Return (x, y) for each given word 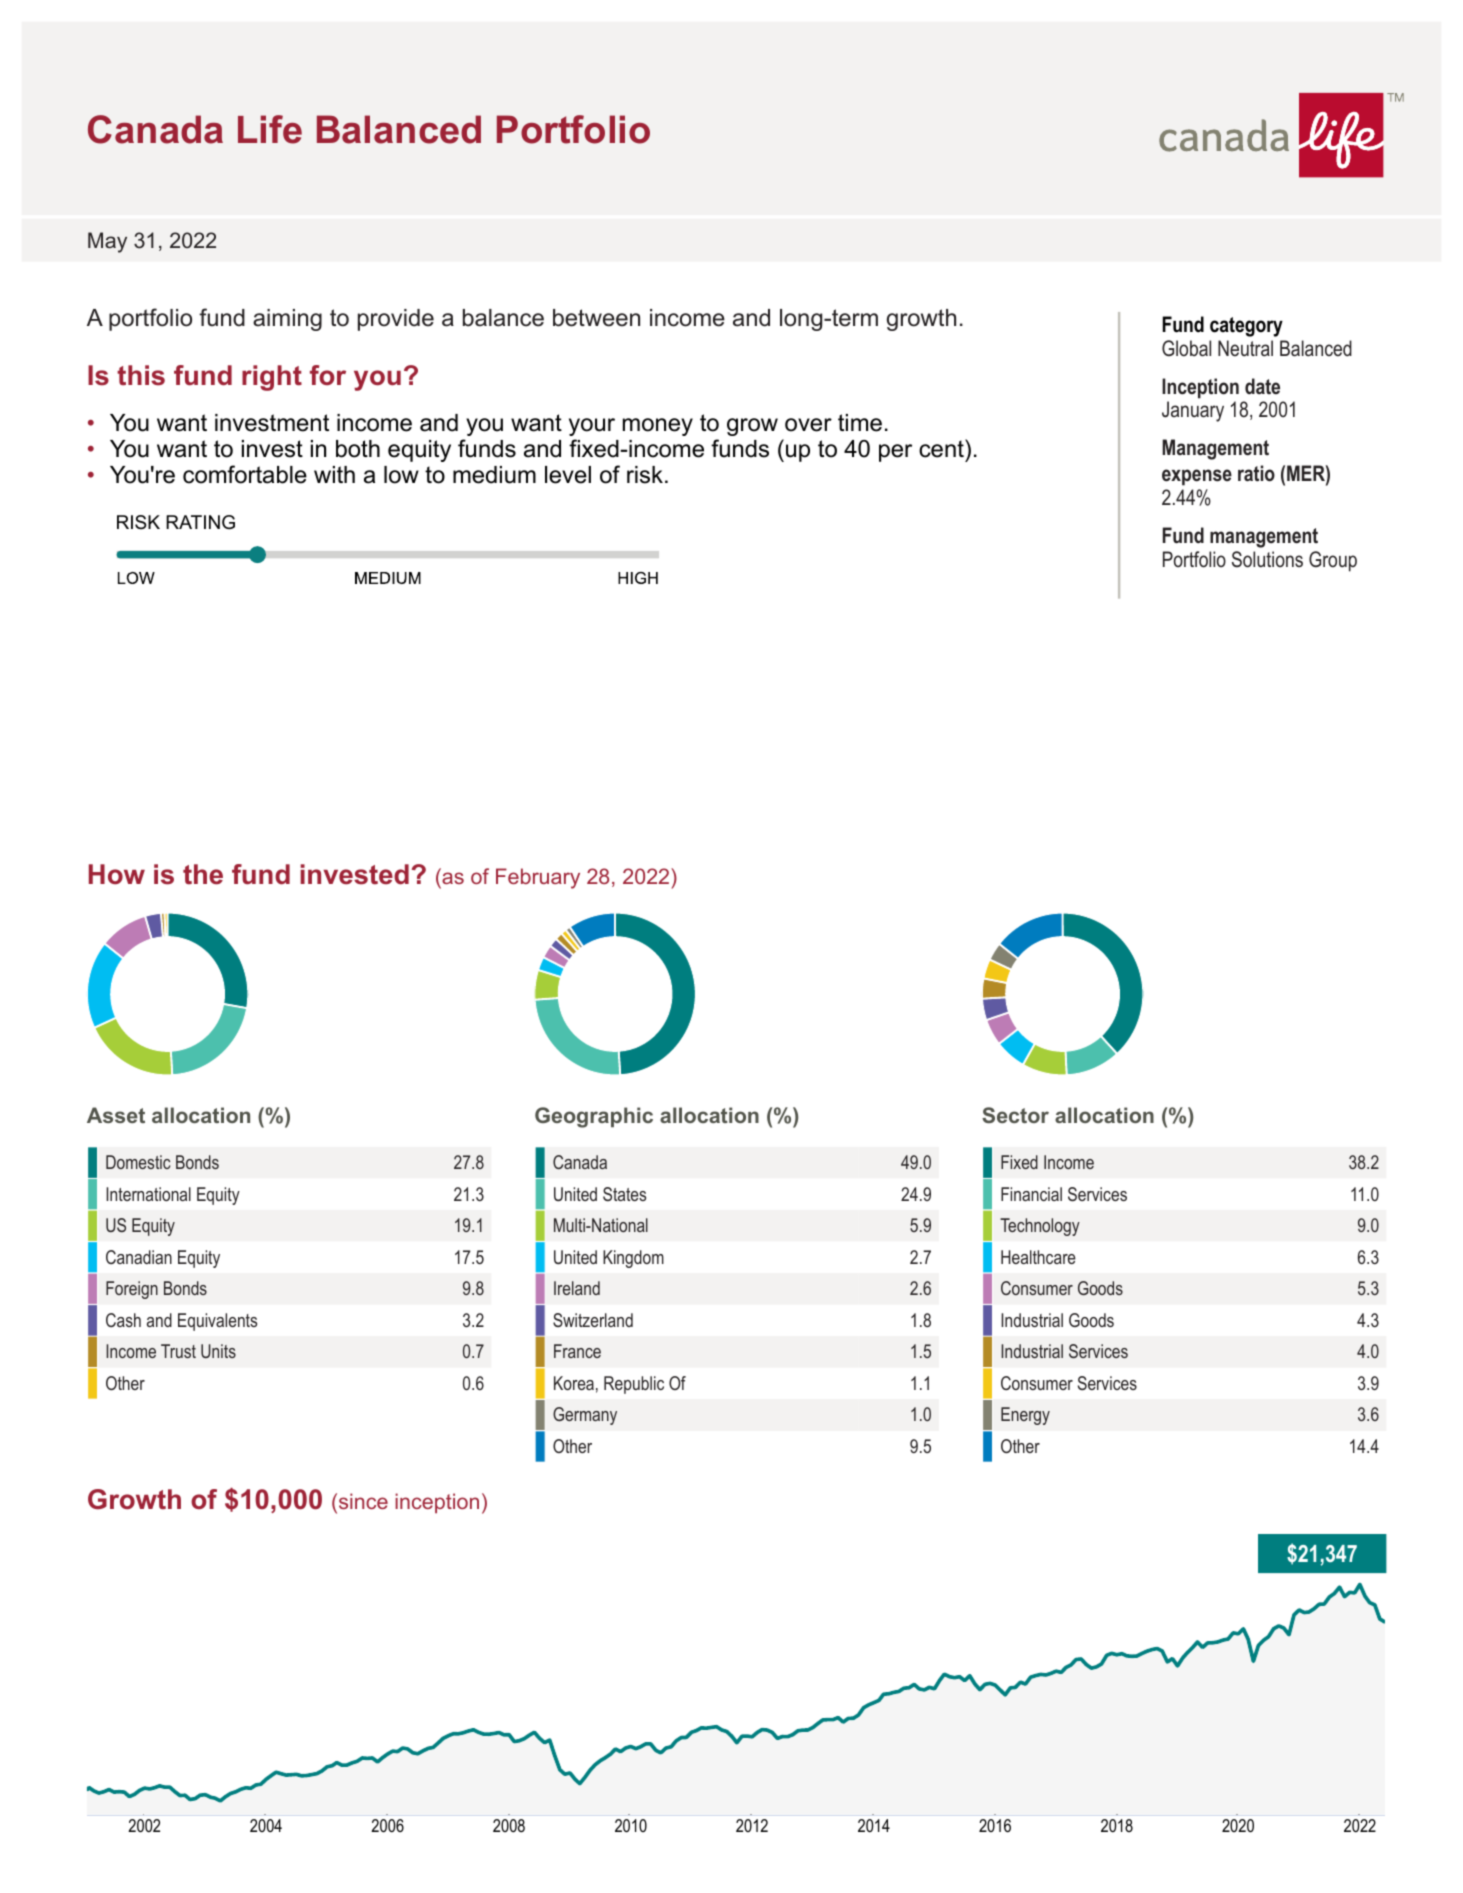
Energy (1025, 1416)
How (117, 874)
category (1246, 327)
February (538, 878)
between (596, 318)
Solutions (1267, 559)
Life (270, 129)
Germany (585, 1416)
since (362, 1502)
